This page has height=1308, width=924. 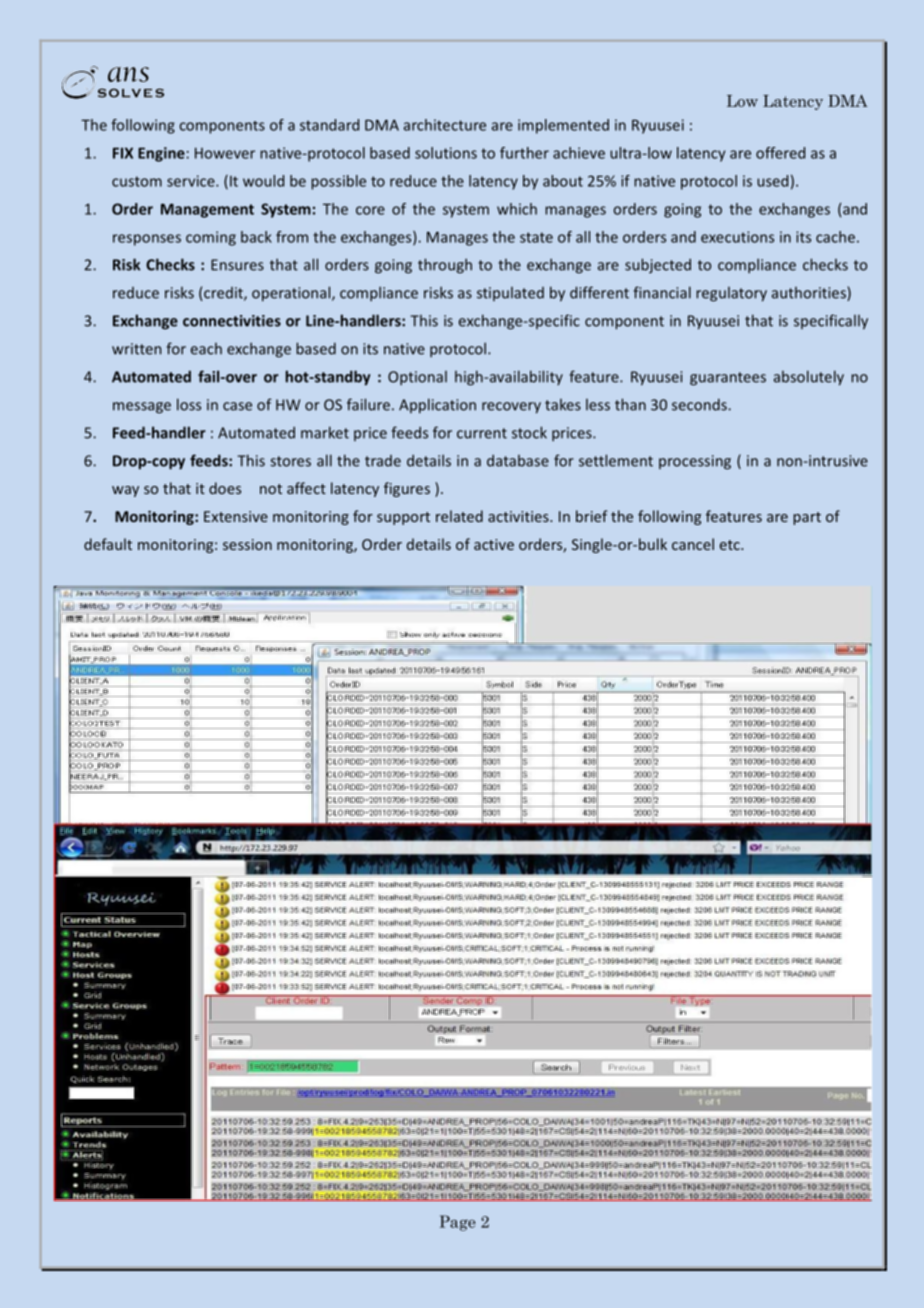 What do you see at coordinates (731, 545) in the page?
I see `etc` at bounding box center [731, 545].
